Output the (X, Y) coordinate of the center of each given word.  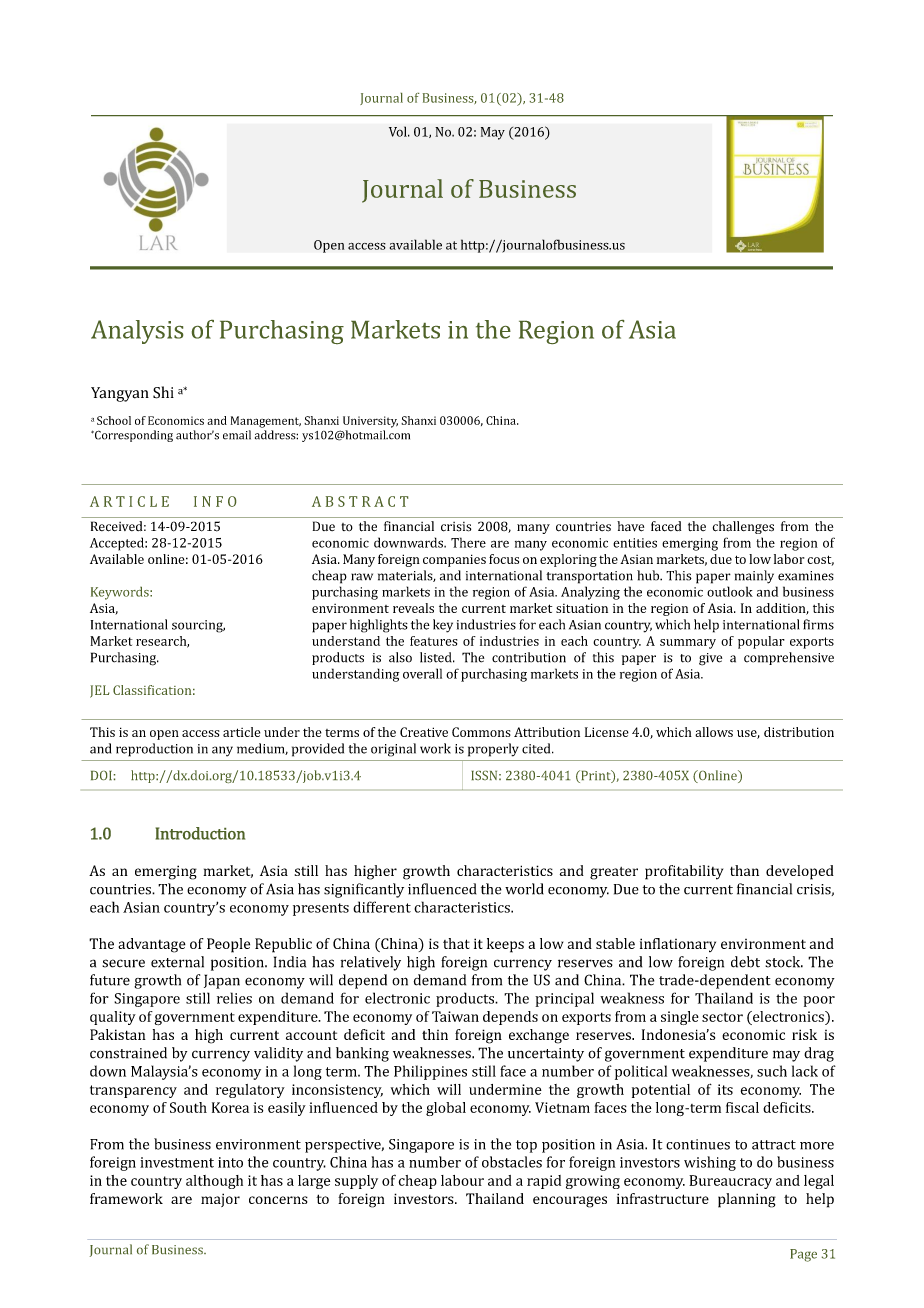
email (237, 435)
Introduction (200, 833)
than (744, 870)
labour (462, 1180)
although (214, 1182)
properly (493, 750)
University (370, 422)
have (630, 526)
